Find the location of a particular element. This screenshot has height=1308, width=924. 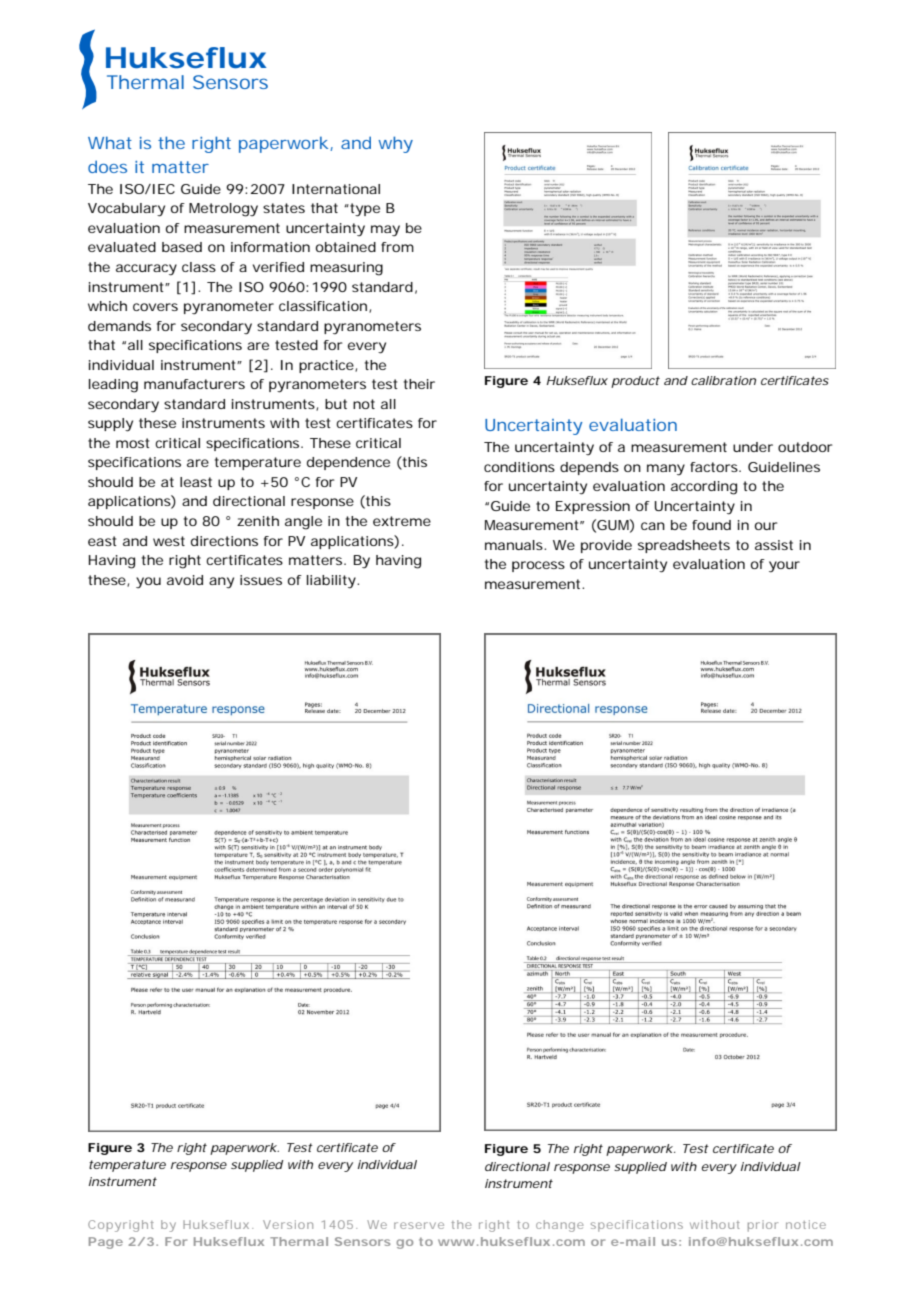

calibration is located at coordinates (723, 380).
